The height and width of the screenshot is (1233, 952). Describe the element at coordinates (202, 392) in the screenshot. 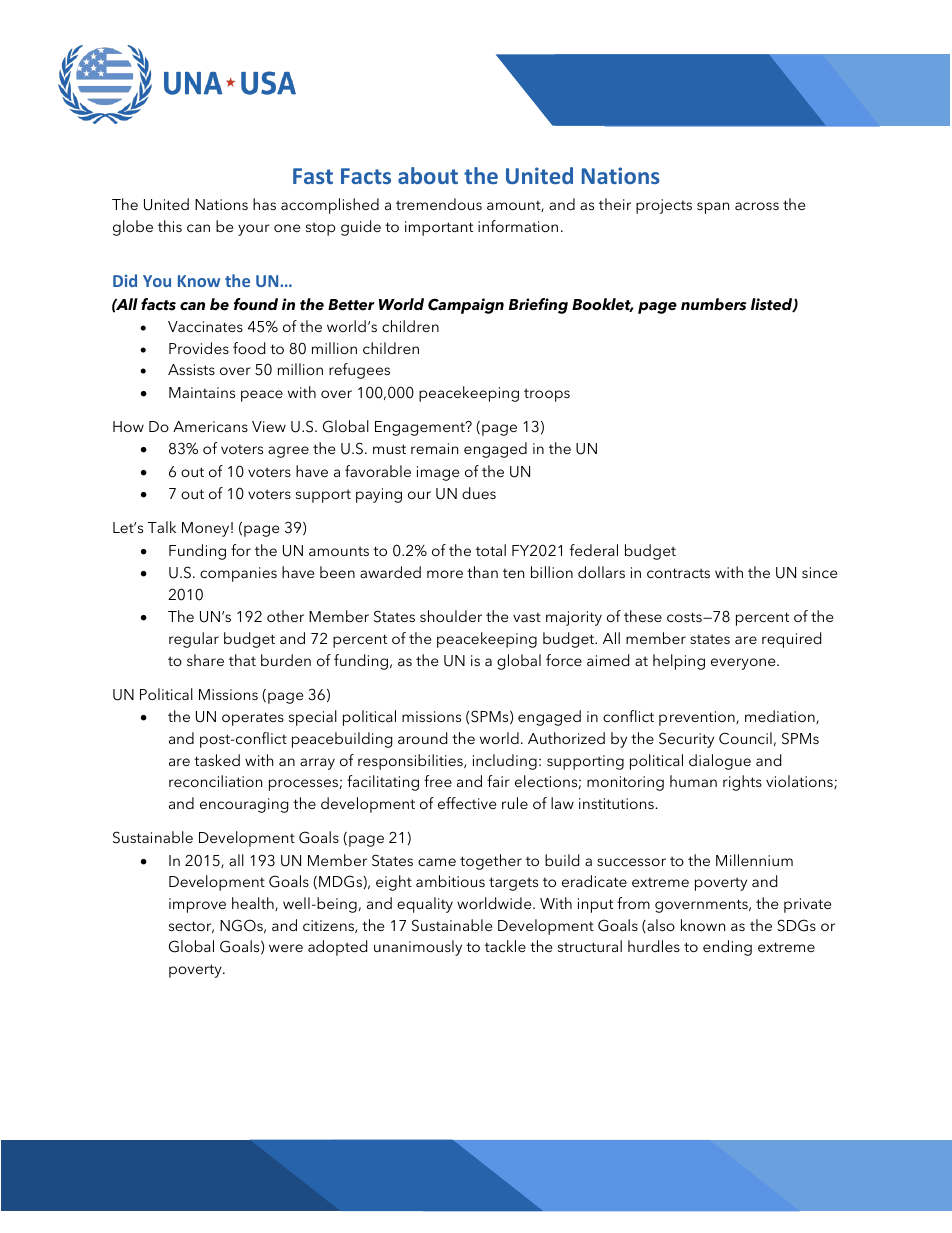

I see `Maintains` at that location.
